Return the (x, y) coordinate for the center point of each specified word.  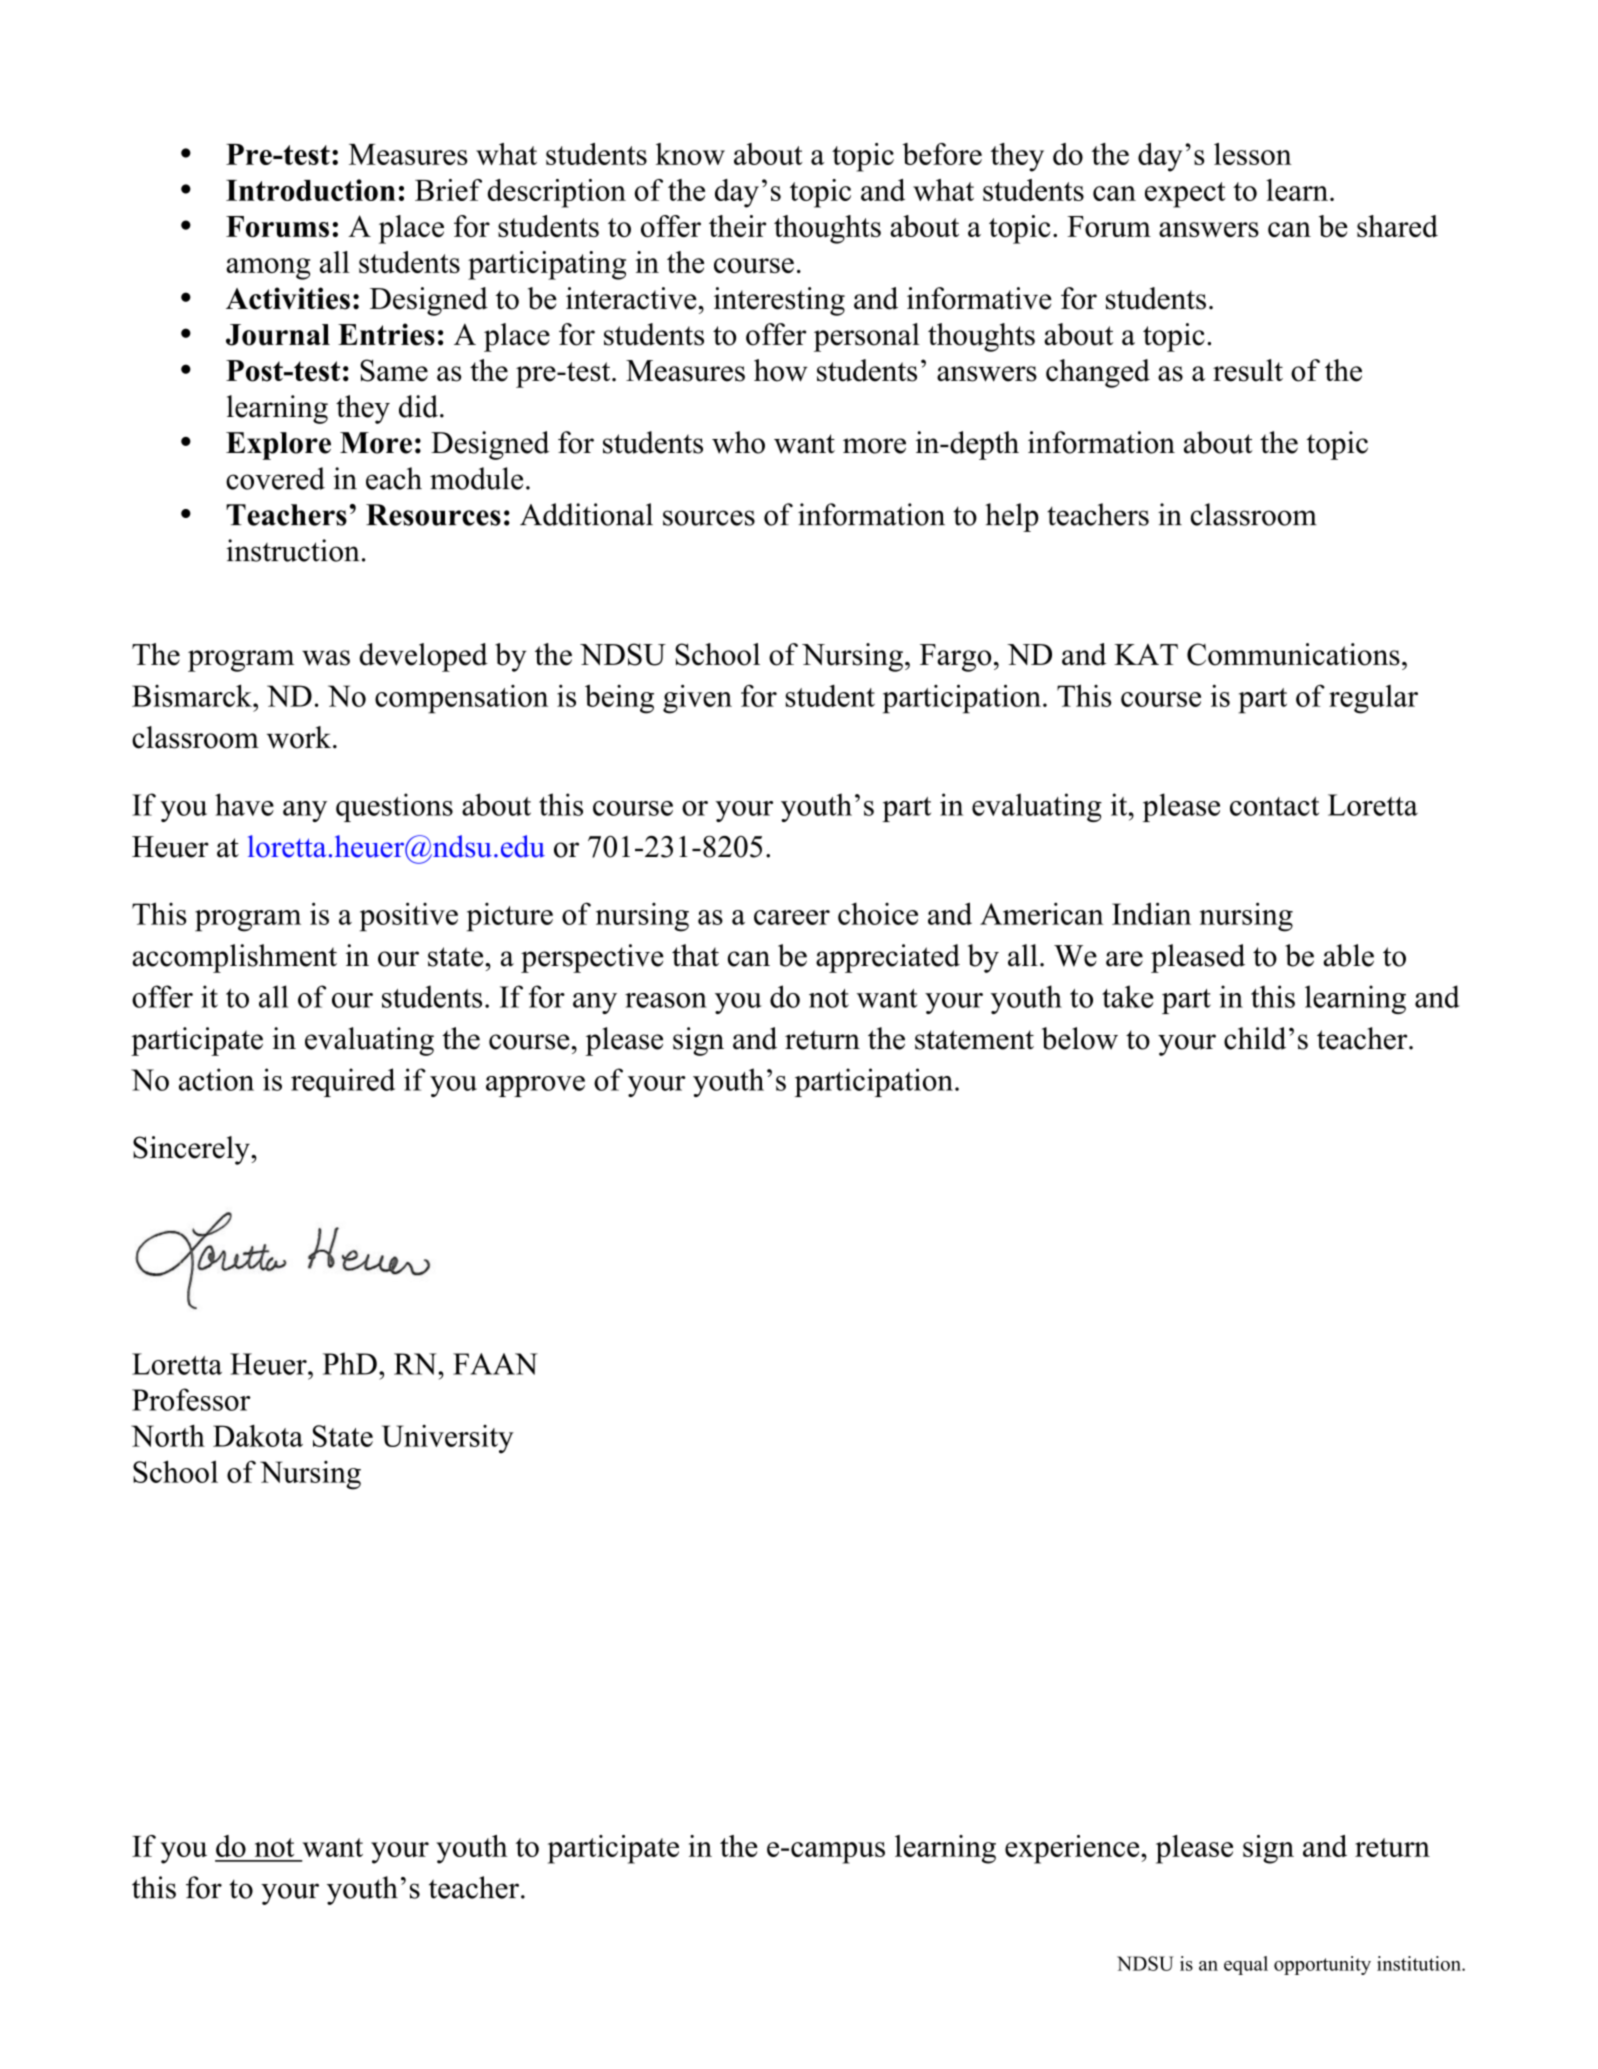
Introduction (311, 190)
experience (1073, 1849)
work (300, 737)
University (448, 1439)
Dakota (258, 1435)
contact (1274, 806)
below (1080, 1038)
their (737, 226)
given (697, 699)
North (168, 1435)
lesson (1253, 154)
